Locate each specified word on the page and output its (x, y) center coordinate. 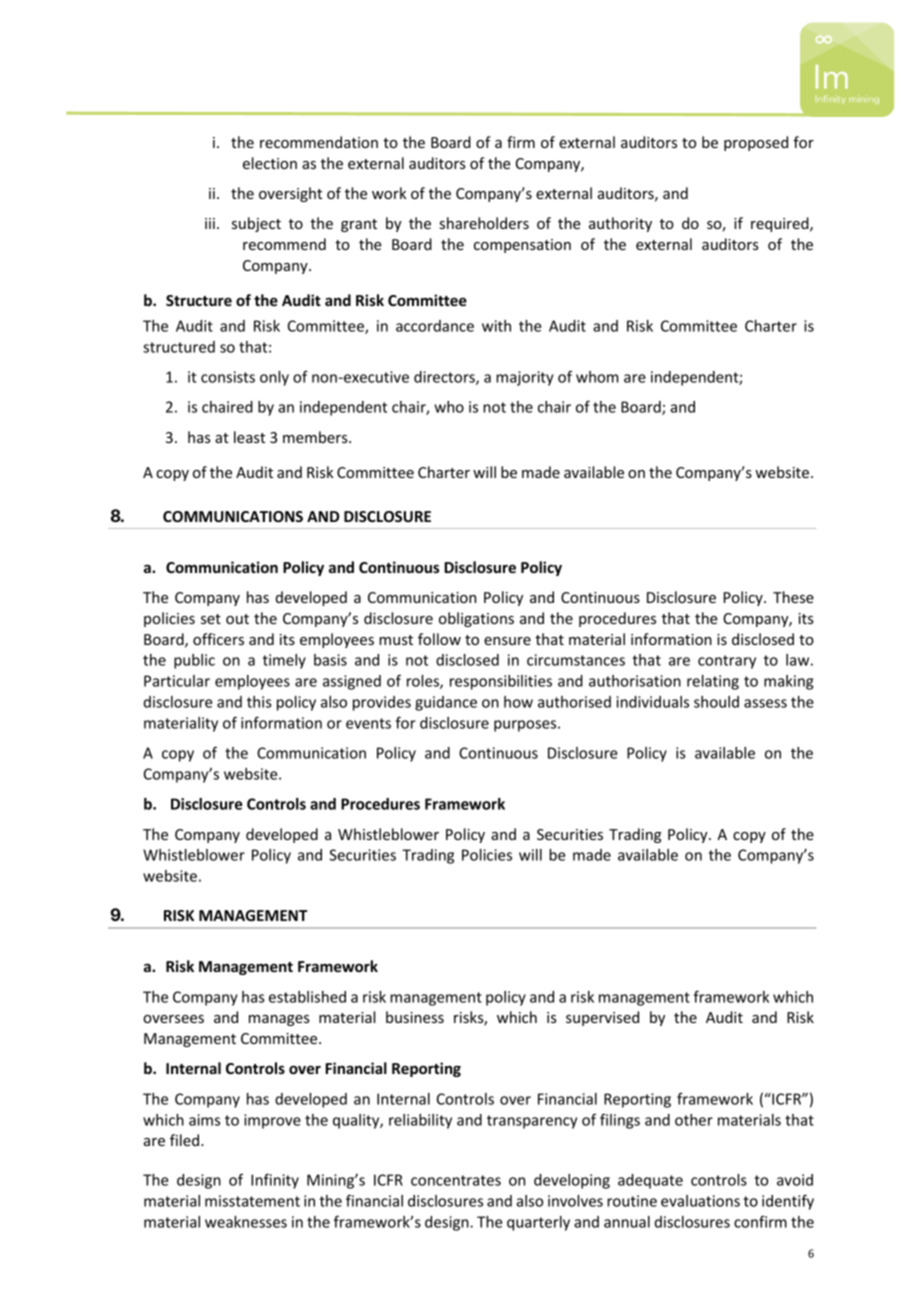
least (249, 437)
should (716, 702)
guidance (446, 703)
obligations (476, 619)
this (259, 702)
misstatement (252, 1201)
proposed (756, 143)
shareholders (484, 223)
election (270, 163)
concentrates (456, 1180)
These (793, 597)
